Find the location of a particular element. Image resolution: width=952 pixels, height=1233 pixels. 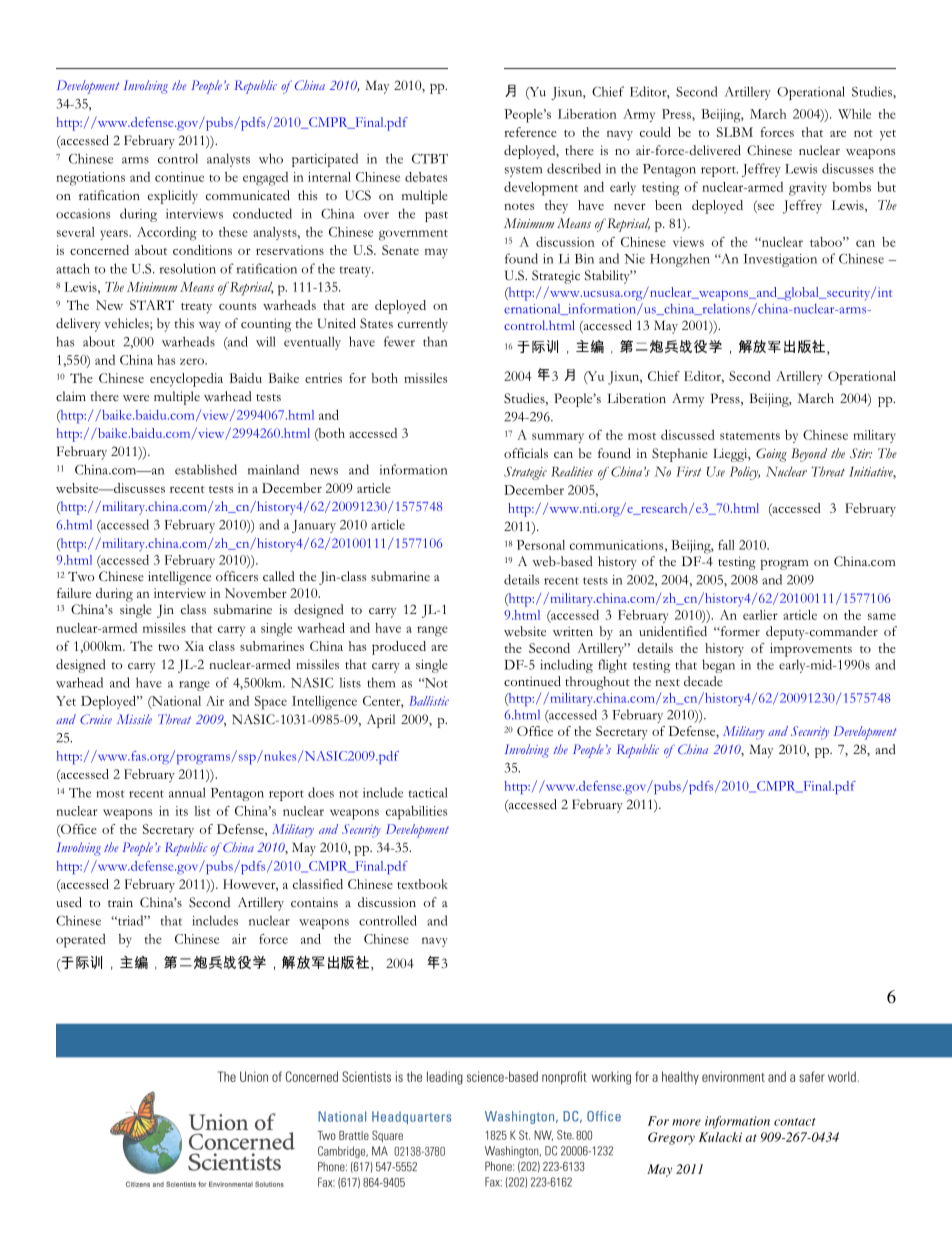

produced is located at coordinates (399, 648).
